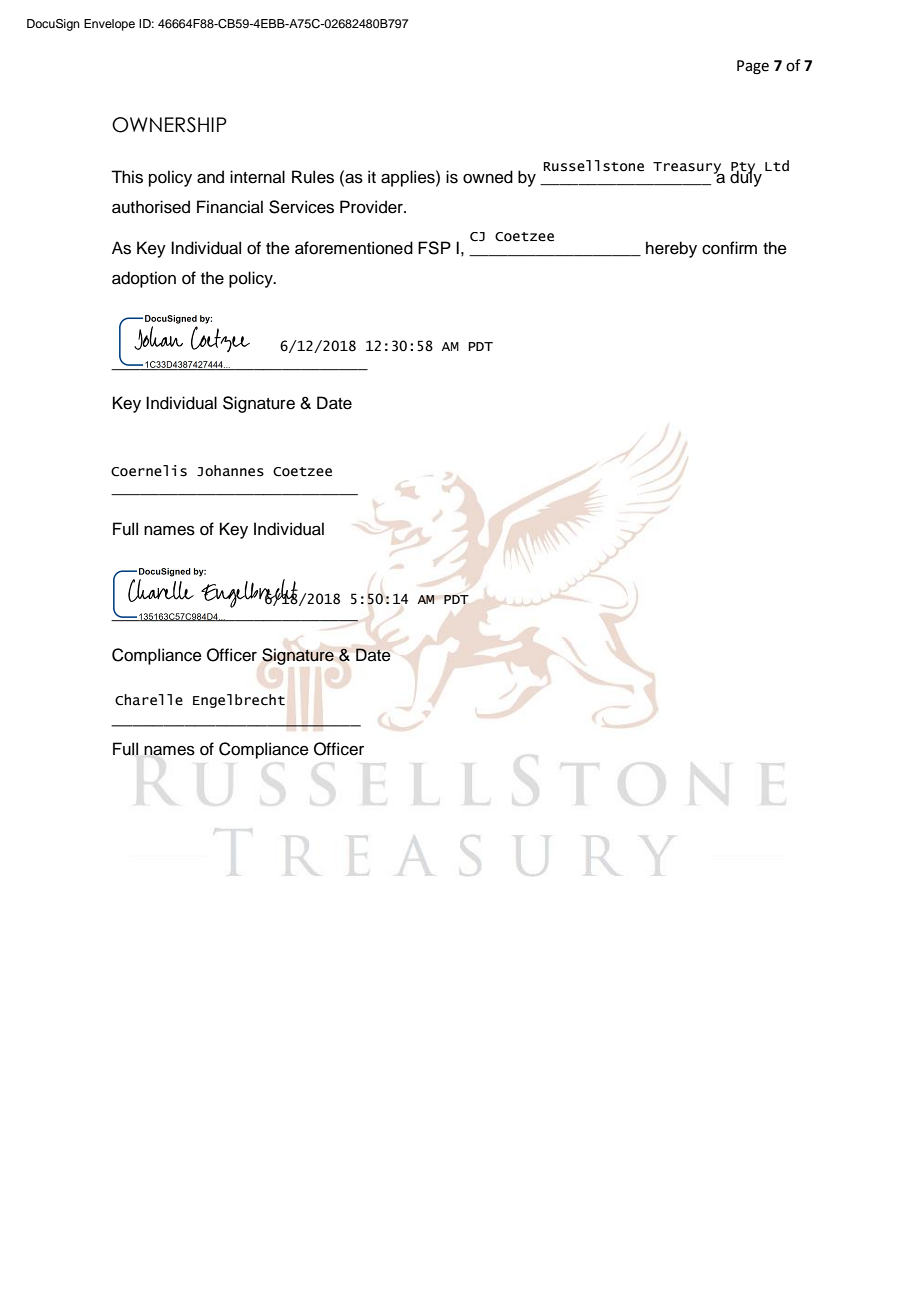  Describe the element at coordinates (301, 207) in the screenshot. I see `Services` at that location.
